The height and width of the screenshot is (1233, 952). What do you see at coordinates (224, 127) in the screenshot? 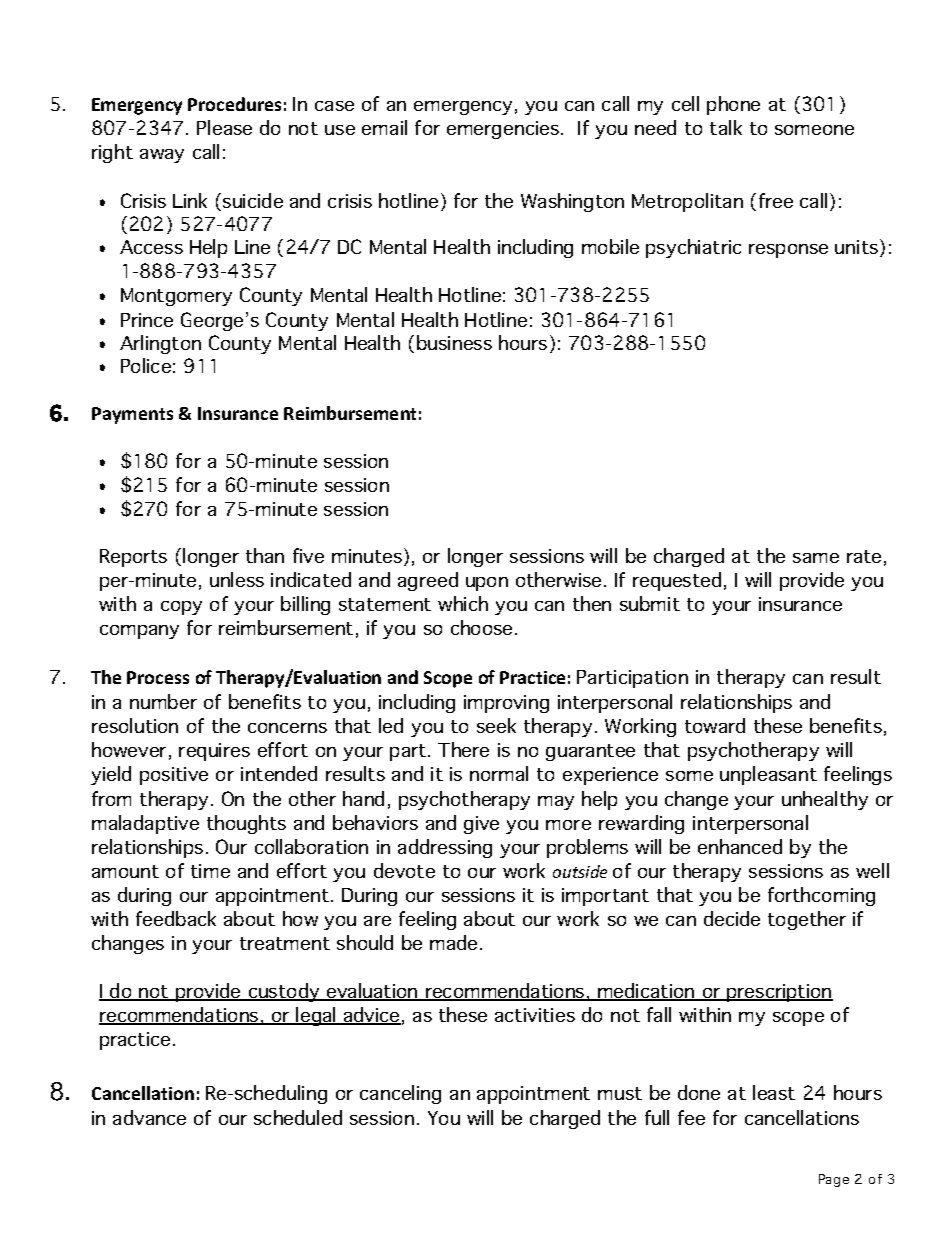
I see `Please` at bounding box center [224, 127].
